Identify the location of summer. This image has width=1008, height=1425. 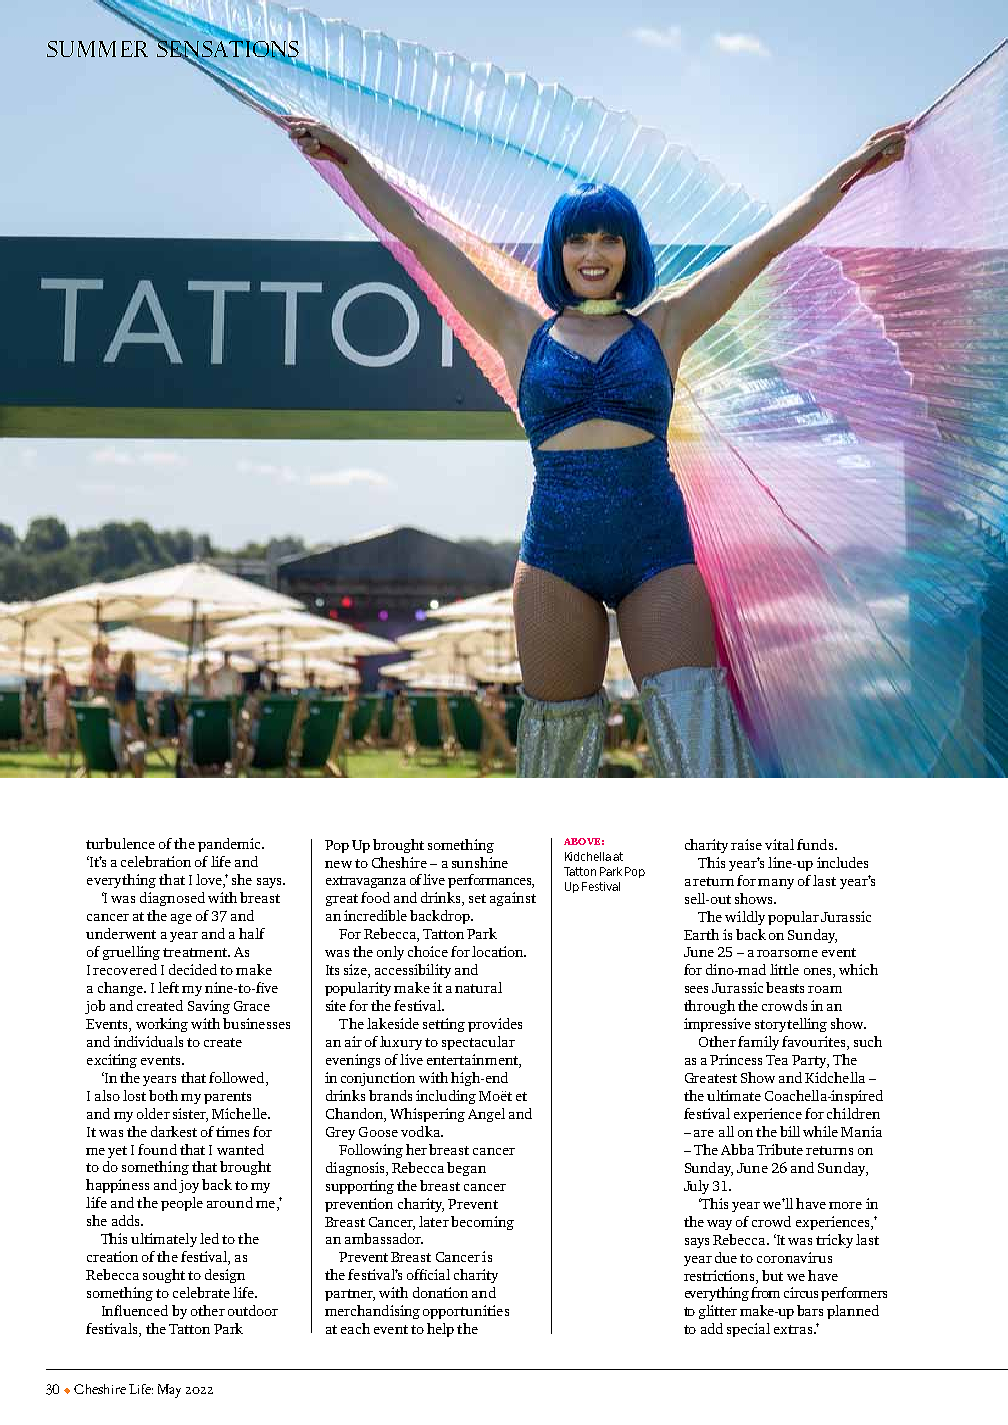
(97, 49).
